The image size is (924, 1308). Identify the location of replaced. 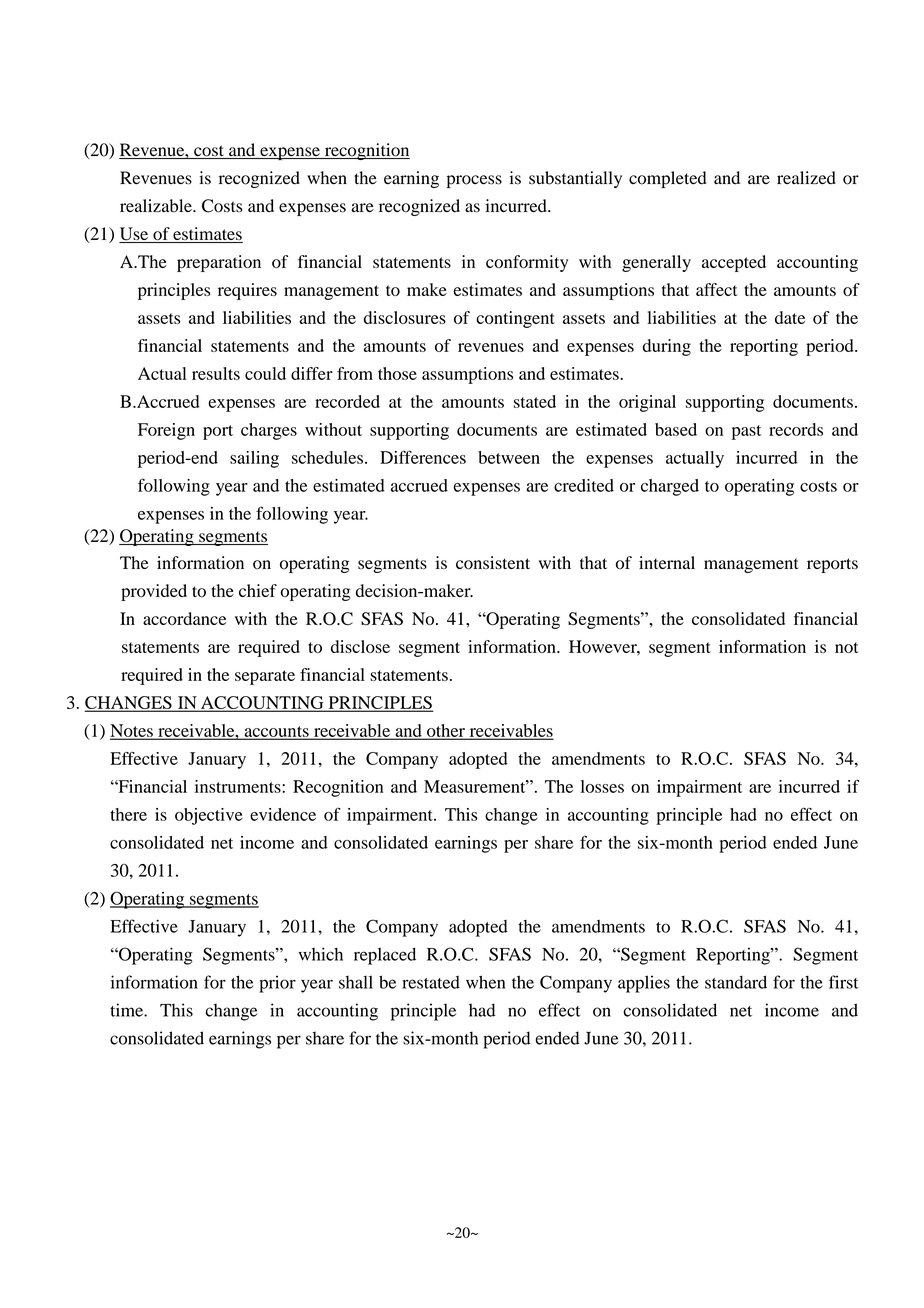
(385, 956).
